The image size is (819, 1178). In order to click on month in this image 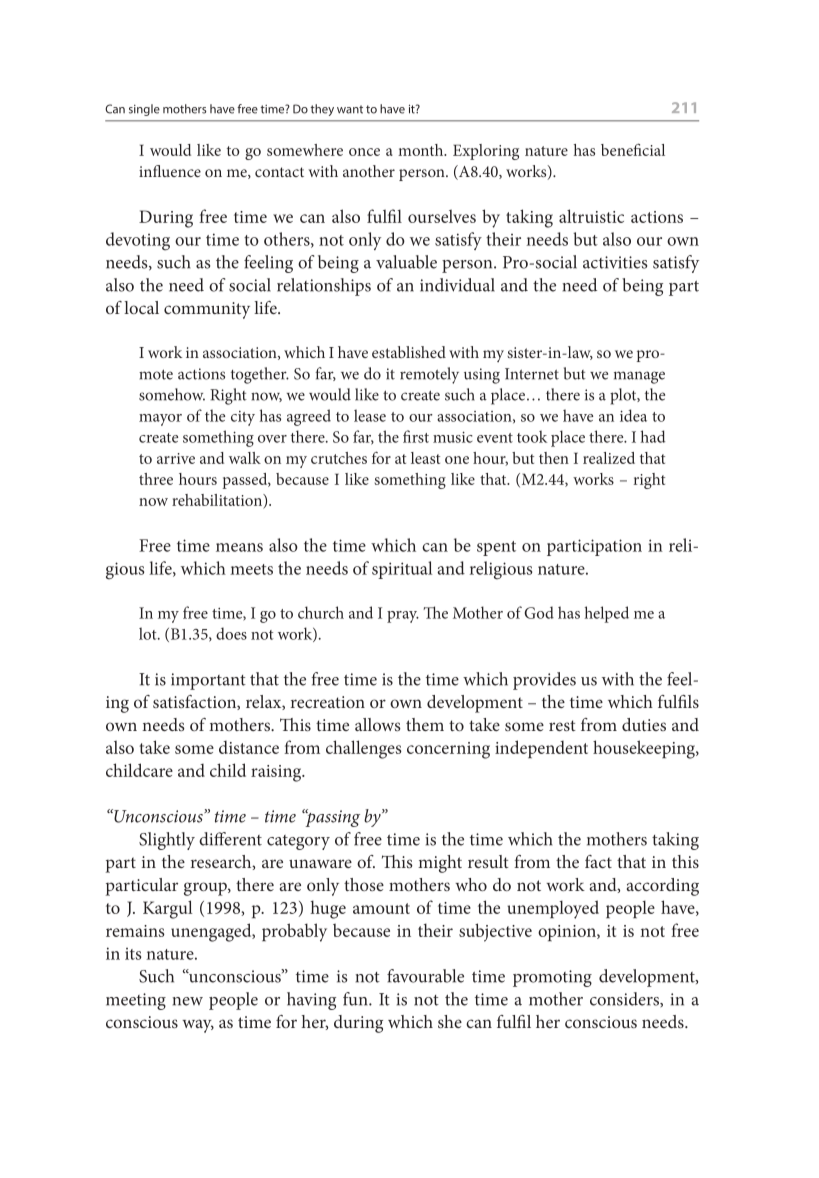, I will do `click(422, 150)`.
